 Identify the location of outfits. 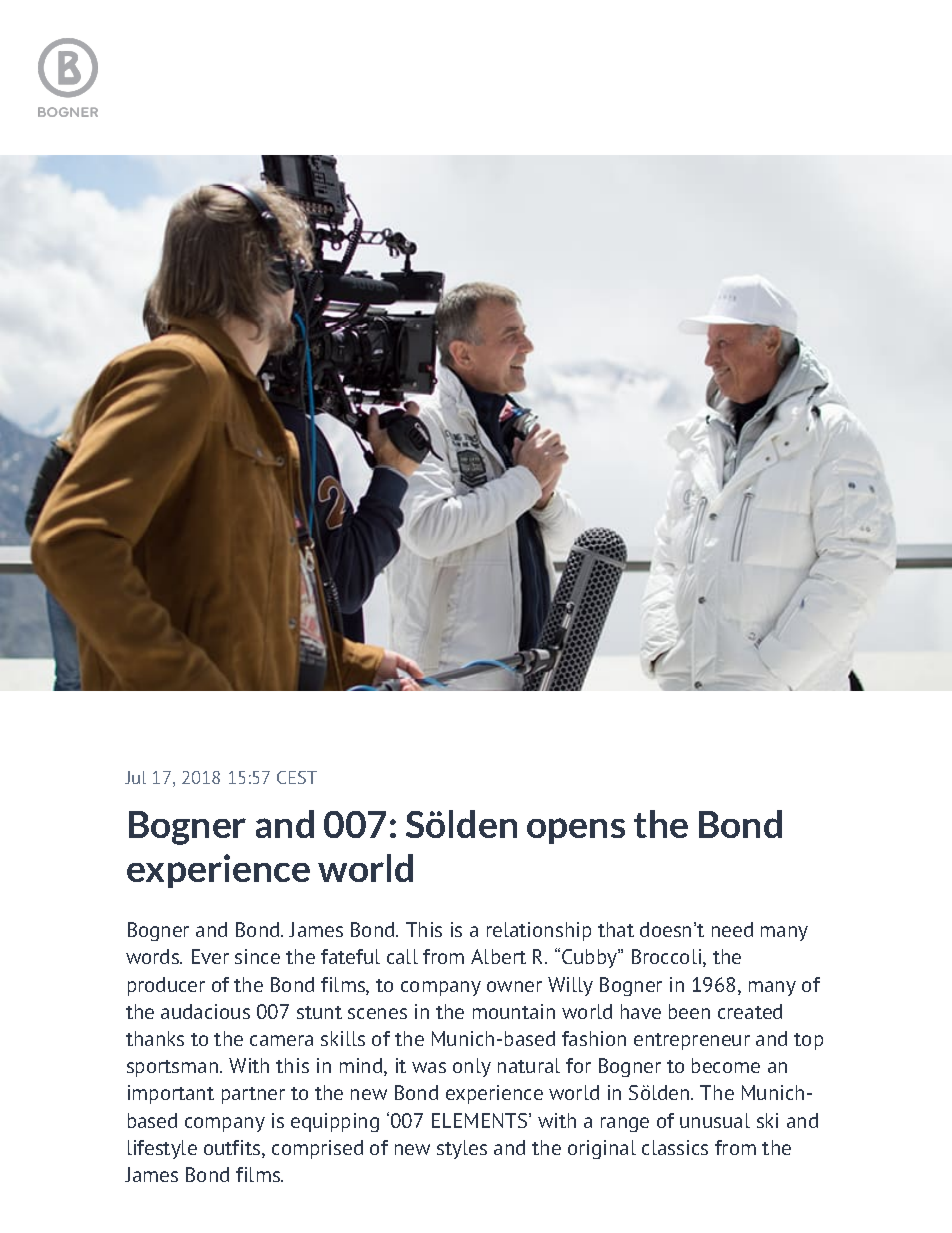
(233, 1149).
